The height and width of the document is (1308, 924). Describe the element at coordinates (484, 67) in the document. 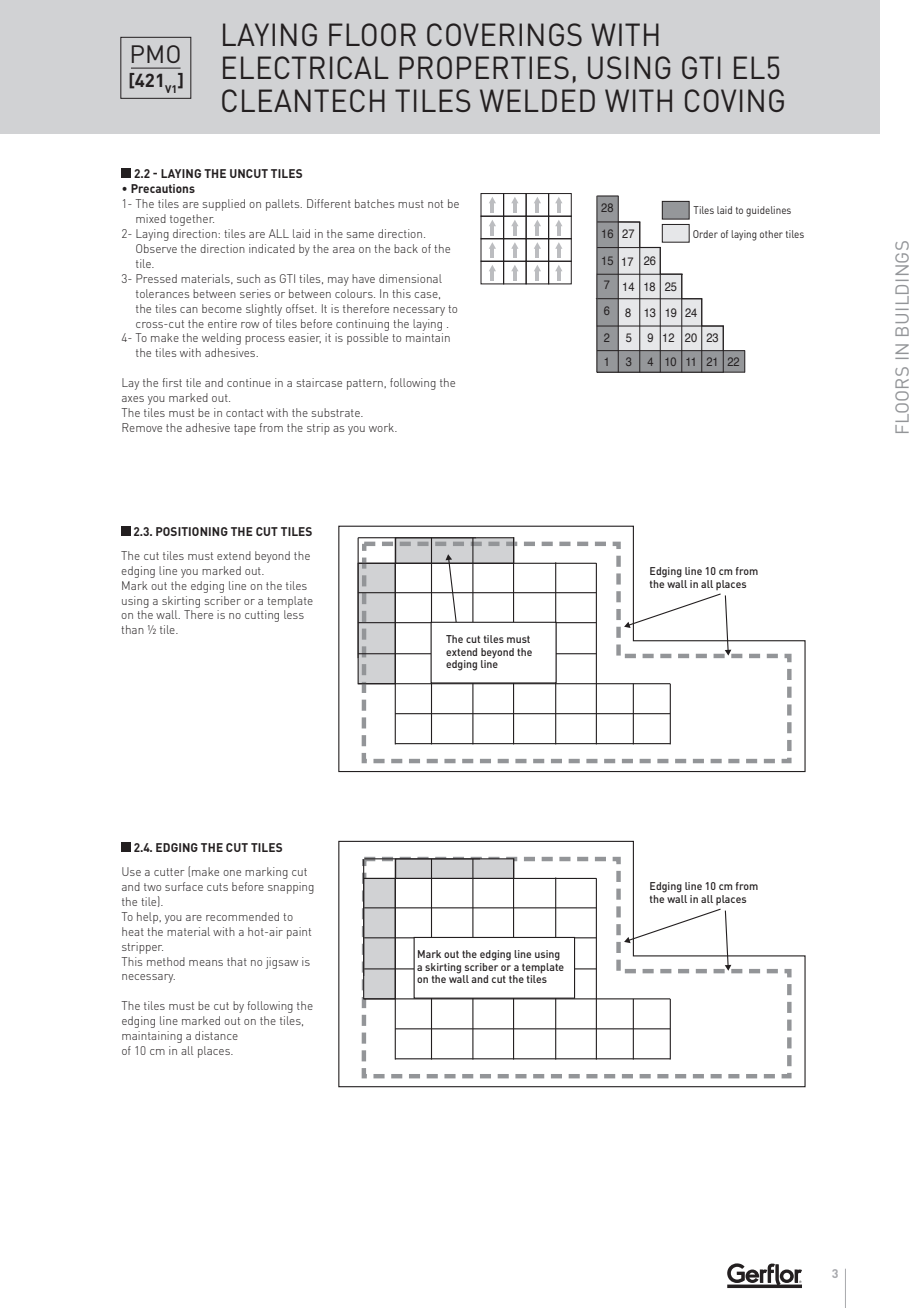

I see `PROPERTIES` at that location.
